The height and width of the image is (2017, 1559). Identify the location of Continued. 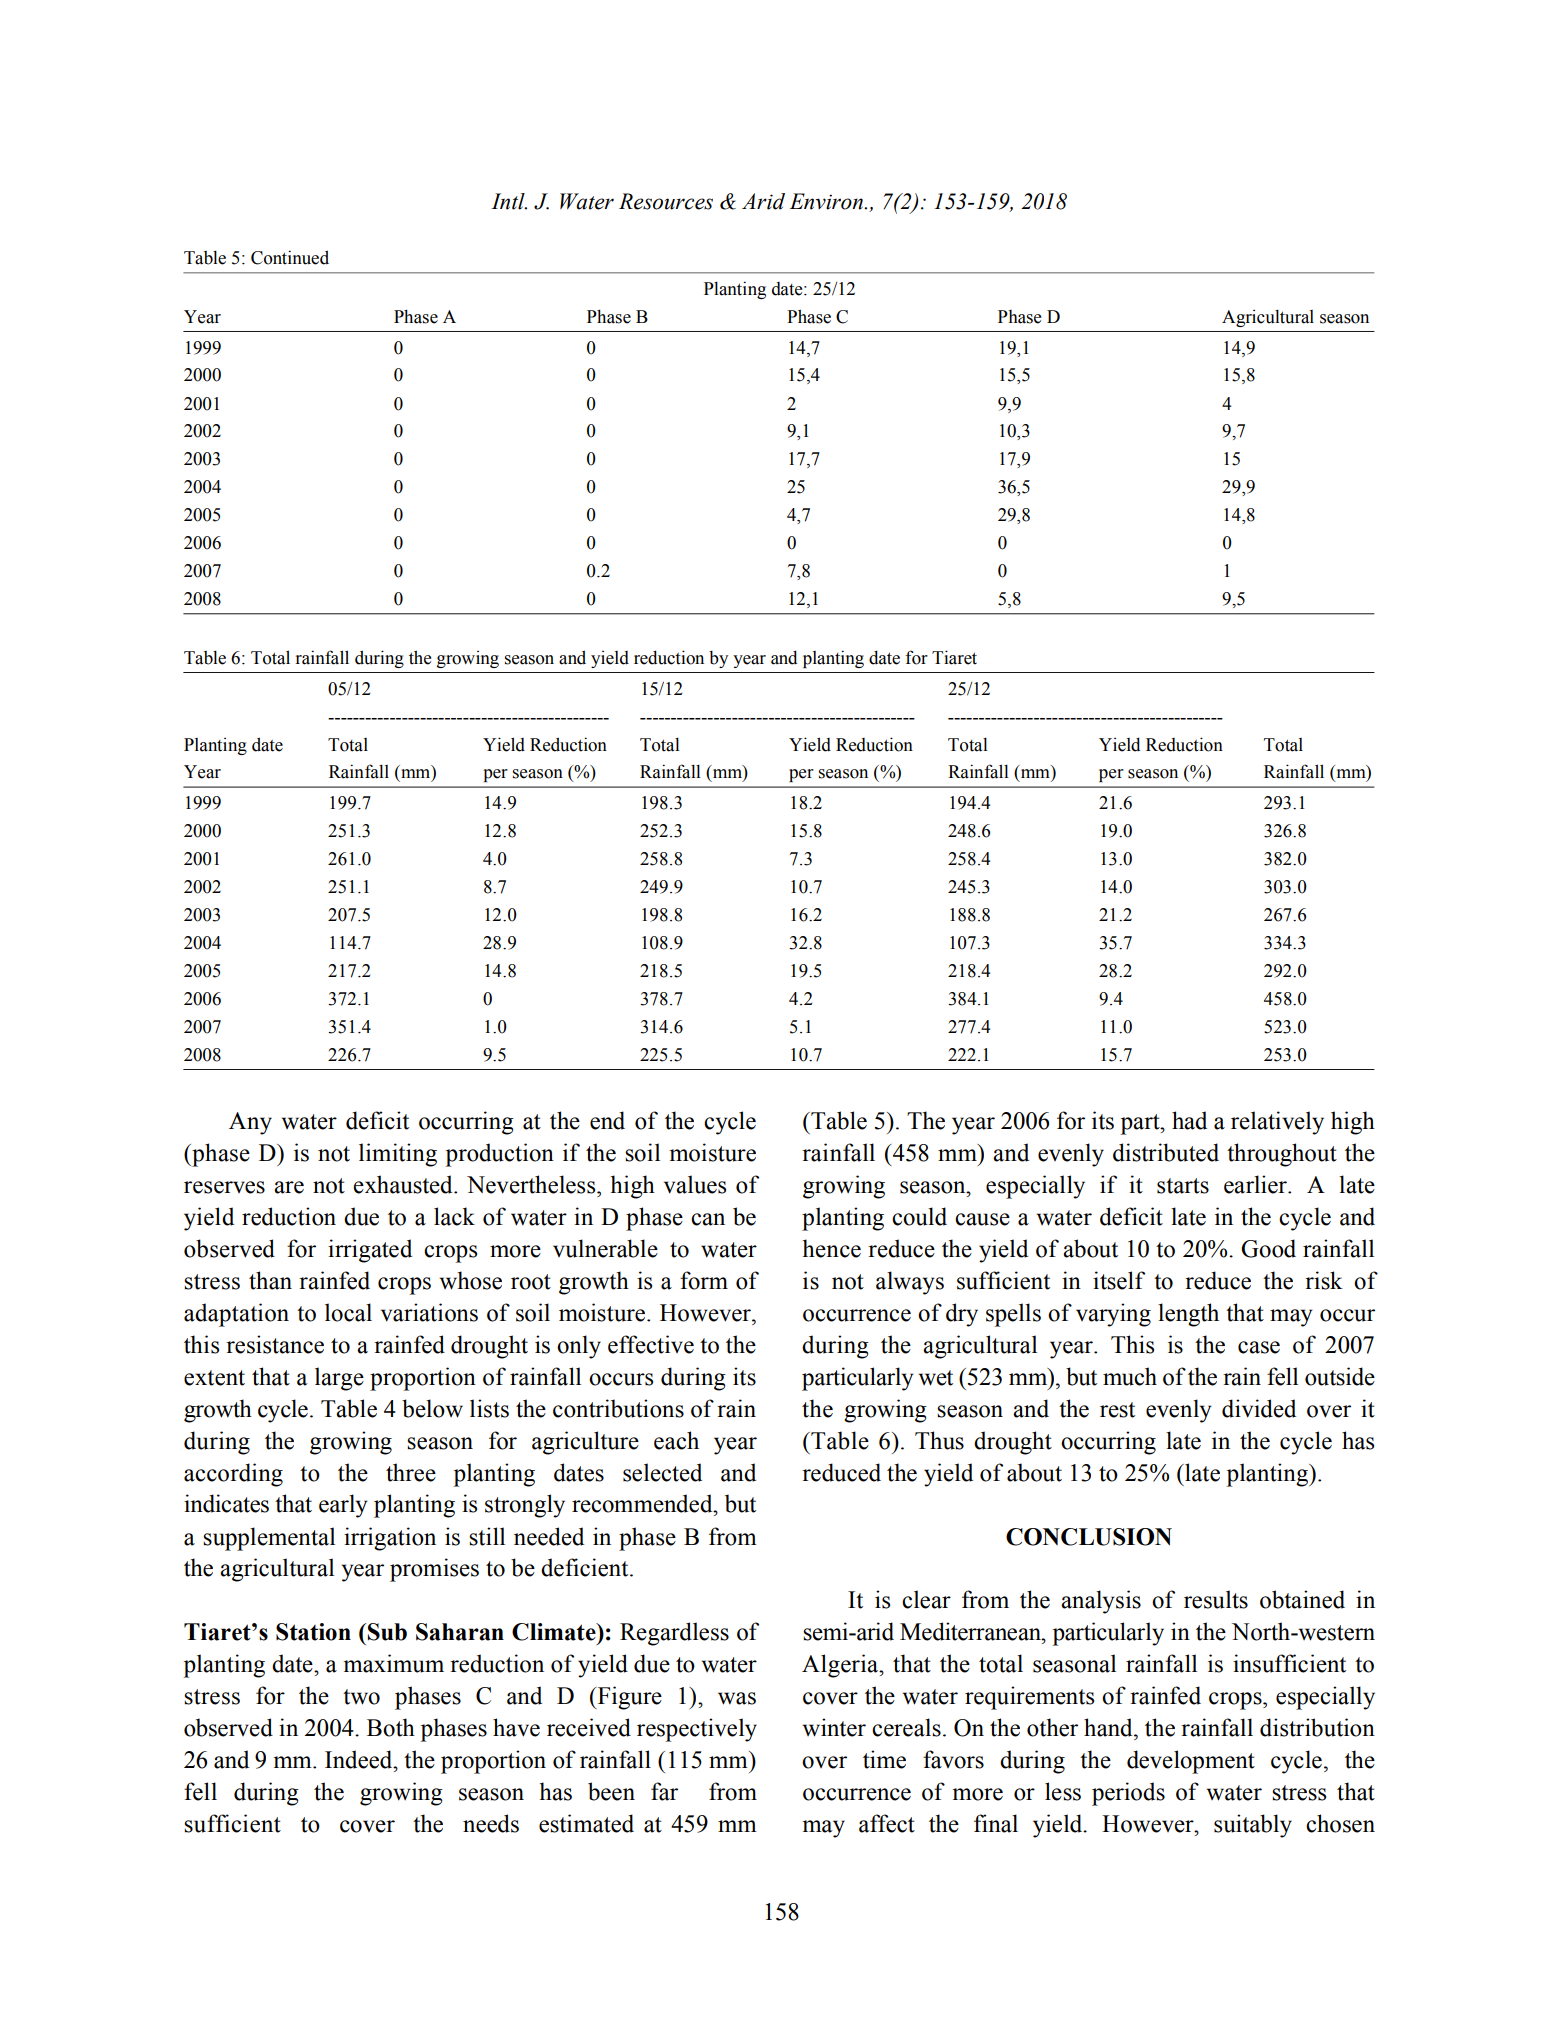
(290, 257).
